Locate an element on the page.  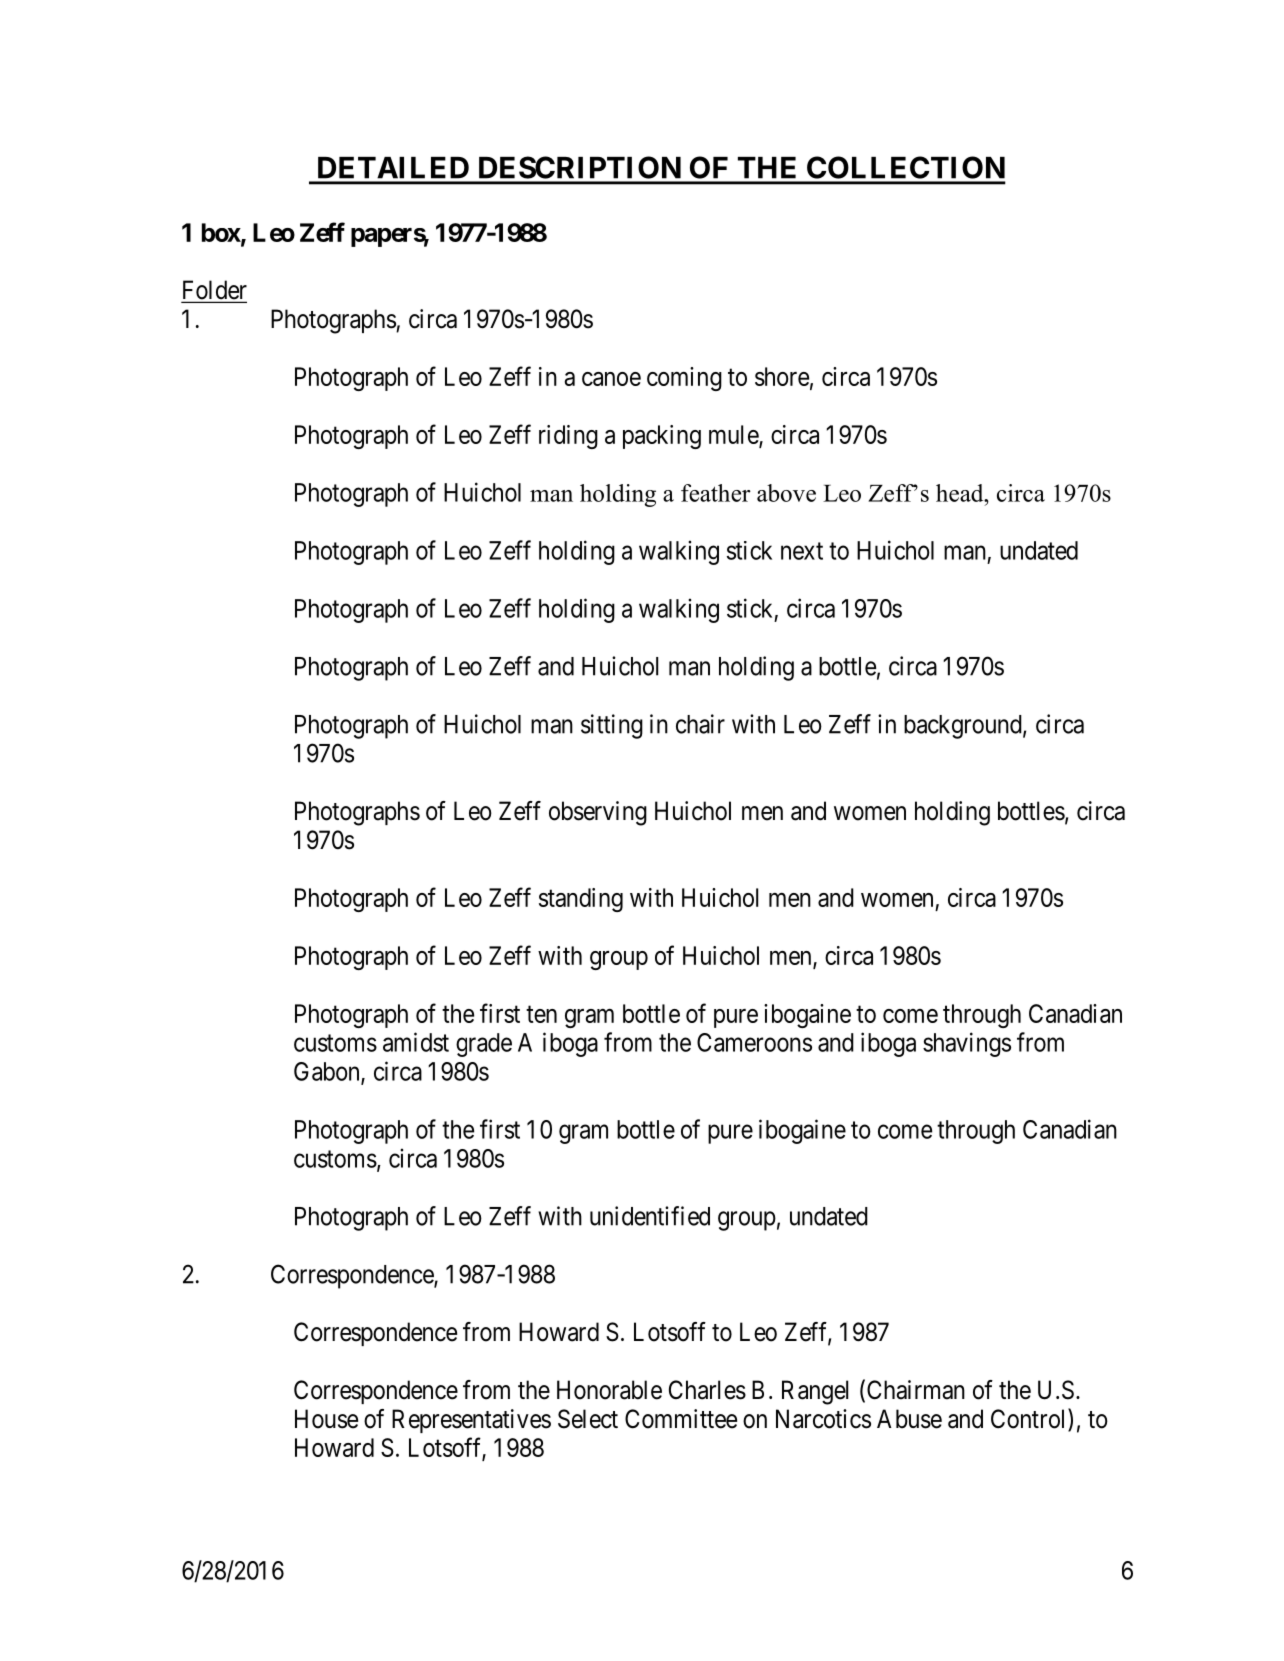
riding is located at coordinates (568, 437).
